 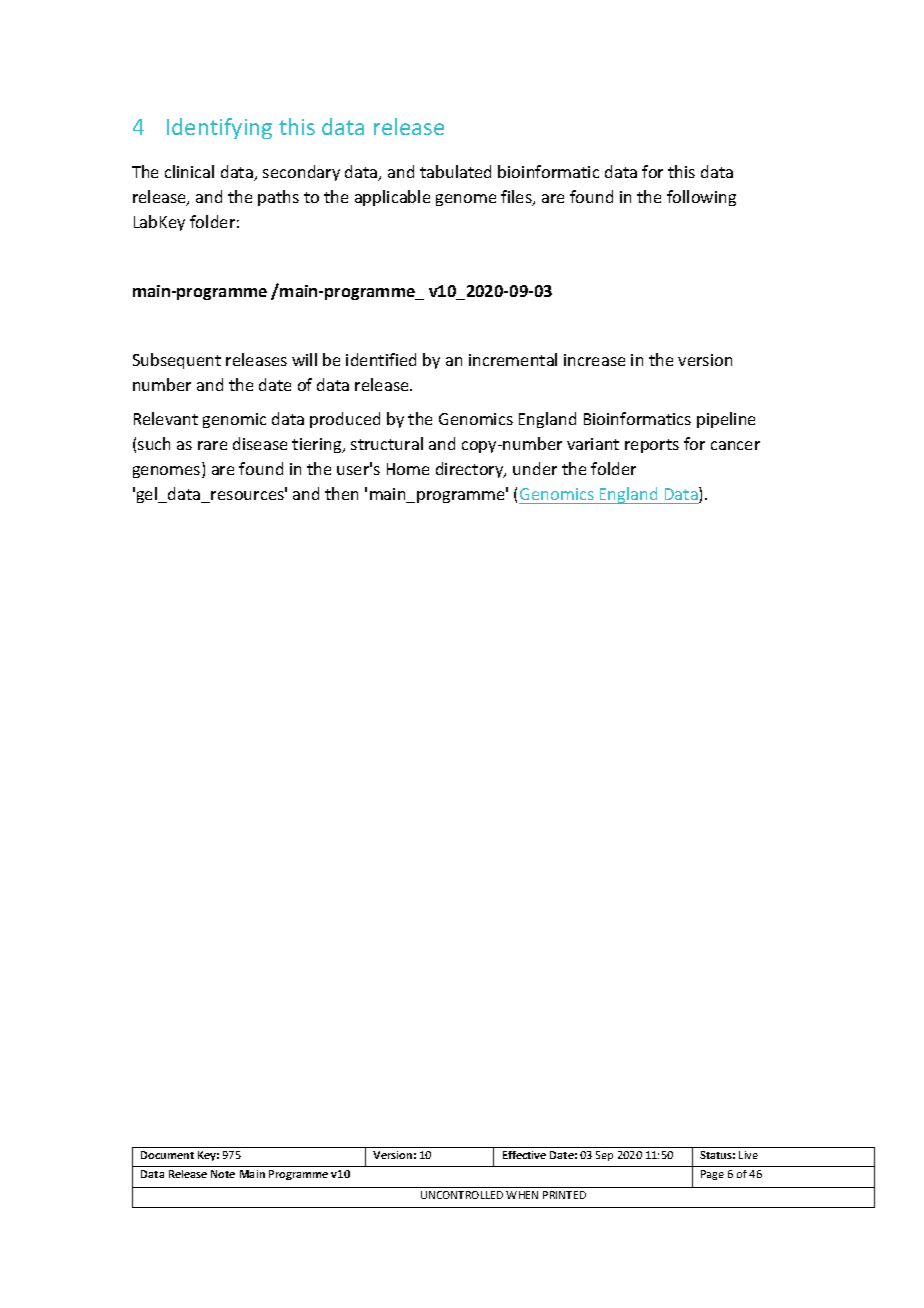 I want to click on Identifying, so click(x=219, y=128).
